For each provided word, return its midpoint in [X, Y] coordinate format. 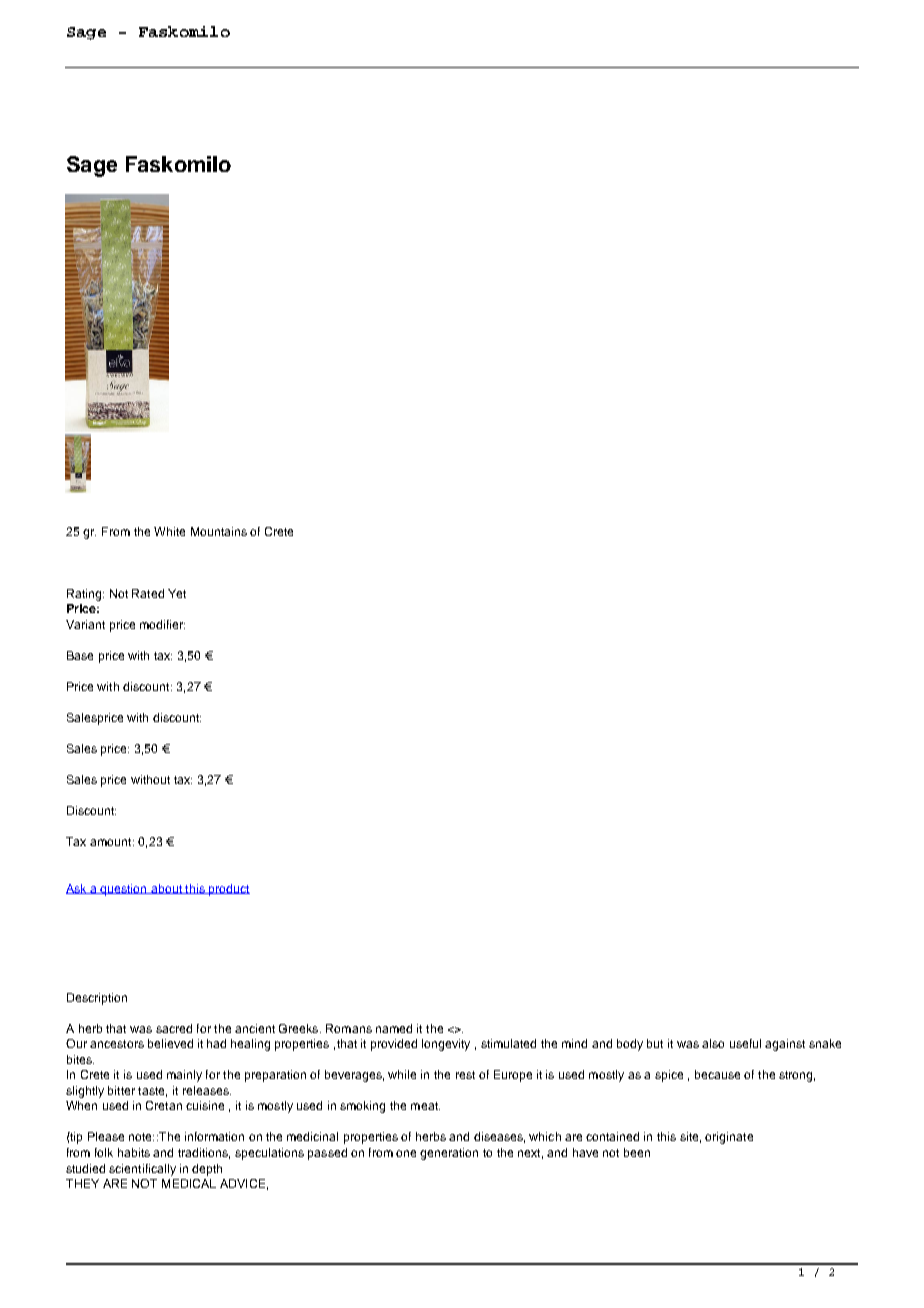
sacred [174, 1028]
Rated [148, 593]
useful [745, 1043]
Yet [177, 593]
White [169, 531]
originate [729, 1138]
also [713, 1043]
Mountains [219, 531]
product [228, 890]
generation [449, 1154]
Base [80, 655]
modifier [162, 624]
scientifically [142, 1170]
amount [112, 842]
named [394, 1028]
